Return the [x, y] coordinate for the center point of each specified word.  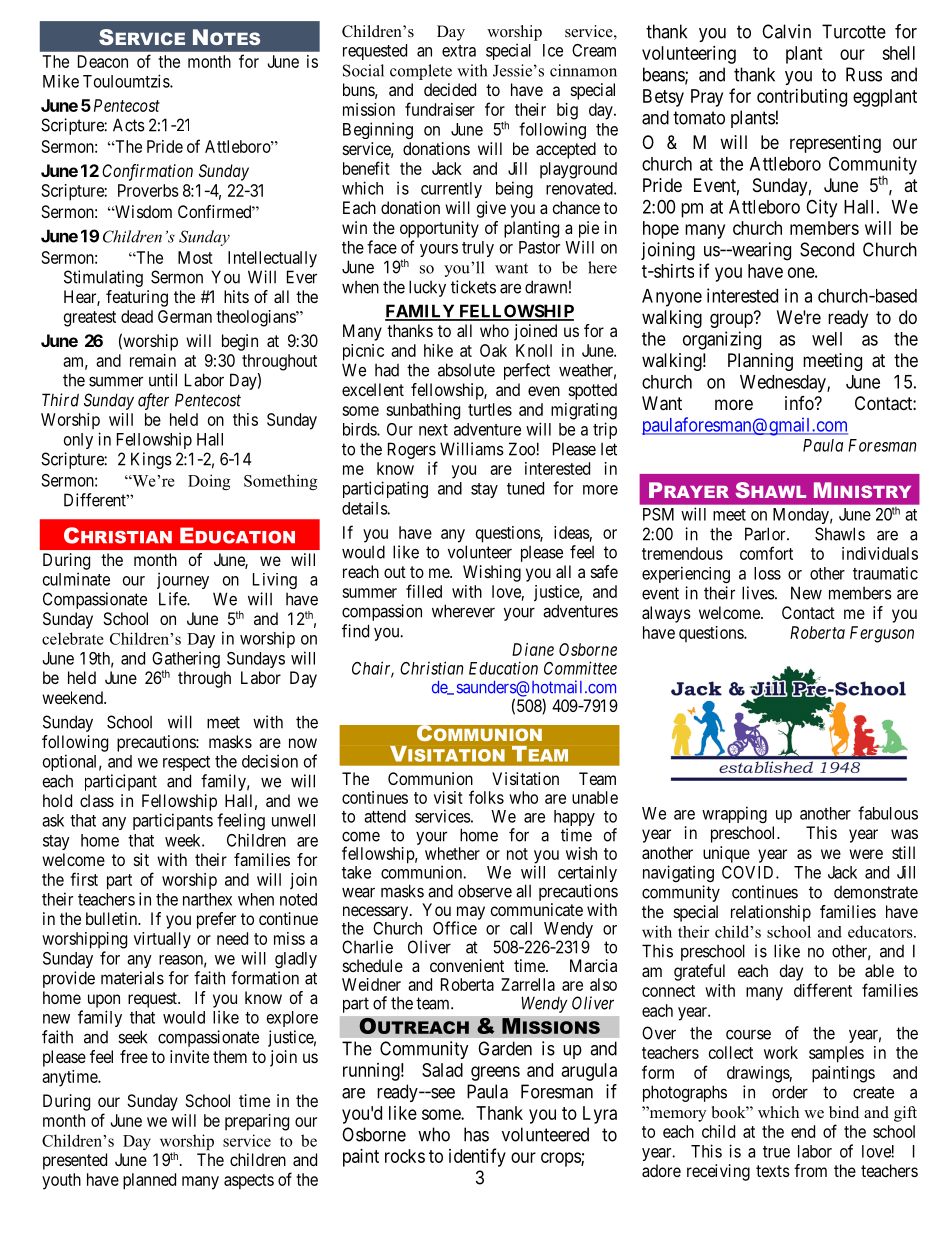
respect [186, 763]
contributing [802, 98]
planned [149, 1181]
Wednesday [784, 384]
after [153, 401]
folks [486, 797]
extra [459, 51]
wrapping [734, 814]
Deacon [103, 61]
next [433, 430]
